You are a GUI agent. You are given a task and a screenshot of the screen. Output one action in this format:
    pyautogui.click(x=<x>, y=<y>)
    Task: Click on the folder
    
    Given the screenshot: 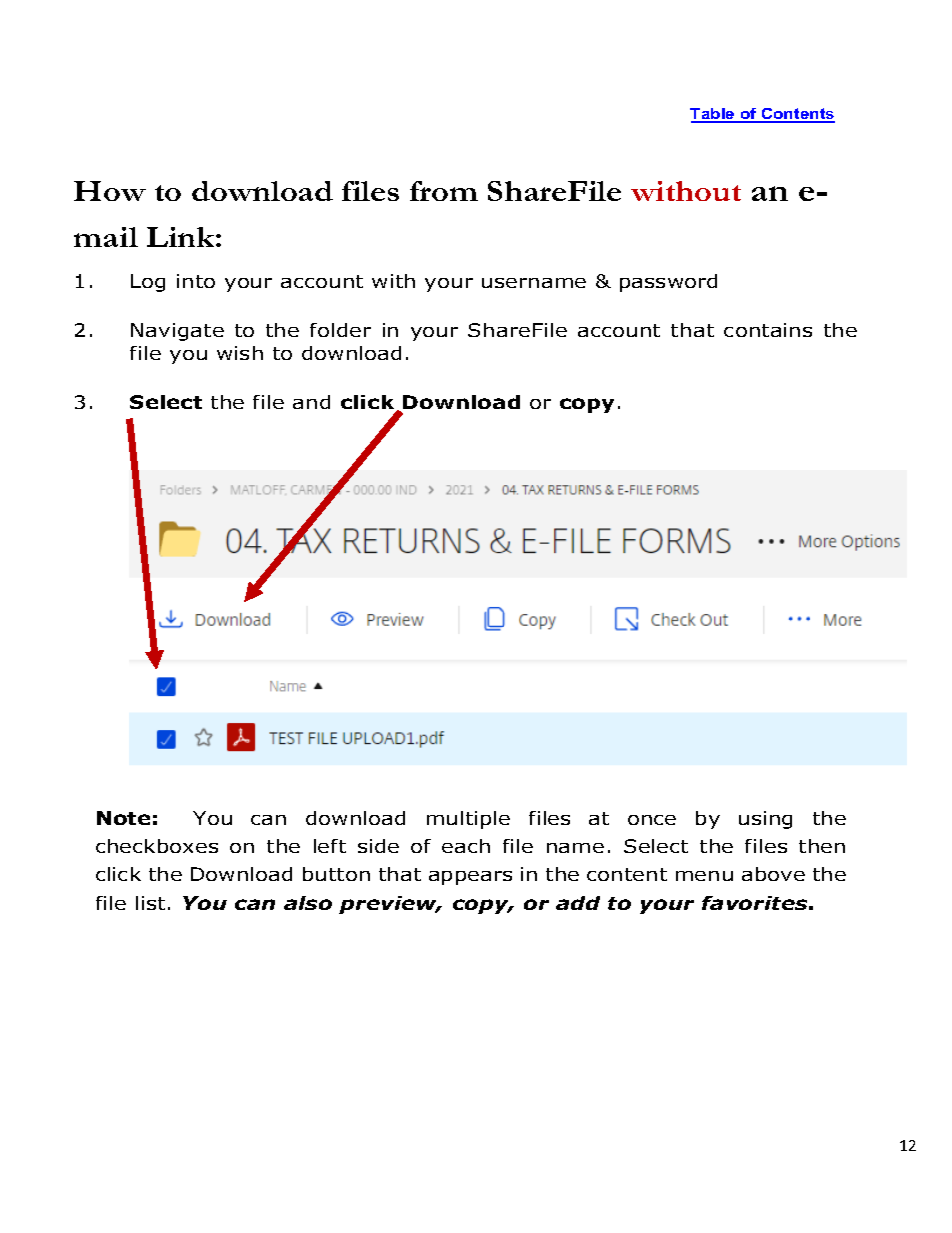 What is the action you would take?
    pyautogui.click(x=340, y=330)
